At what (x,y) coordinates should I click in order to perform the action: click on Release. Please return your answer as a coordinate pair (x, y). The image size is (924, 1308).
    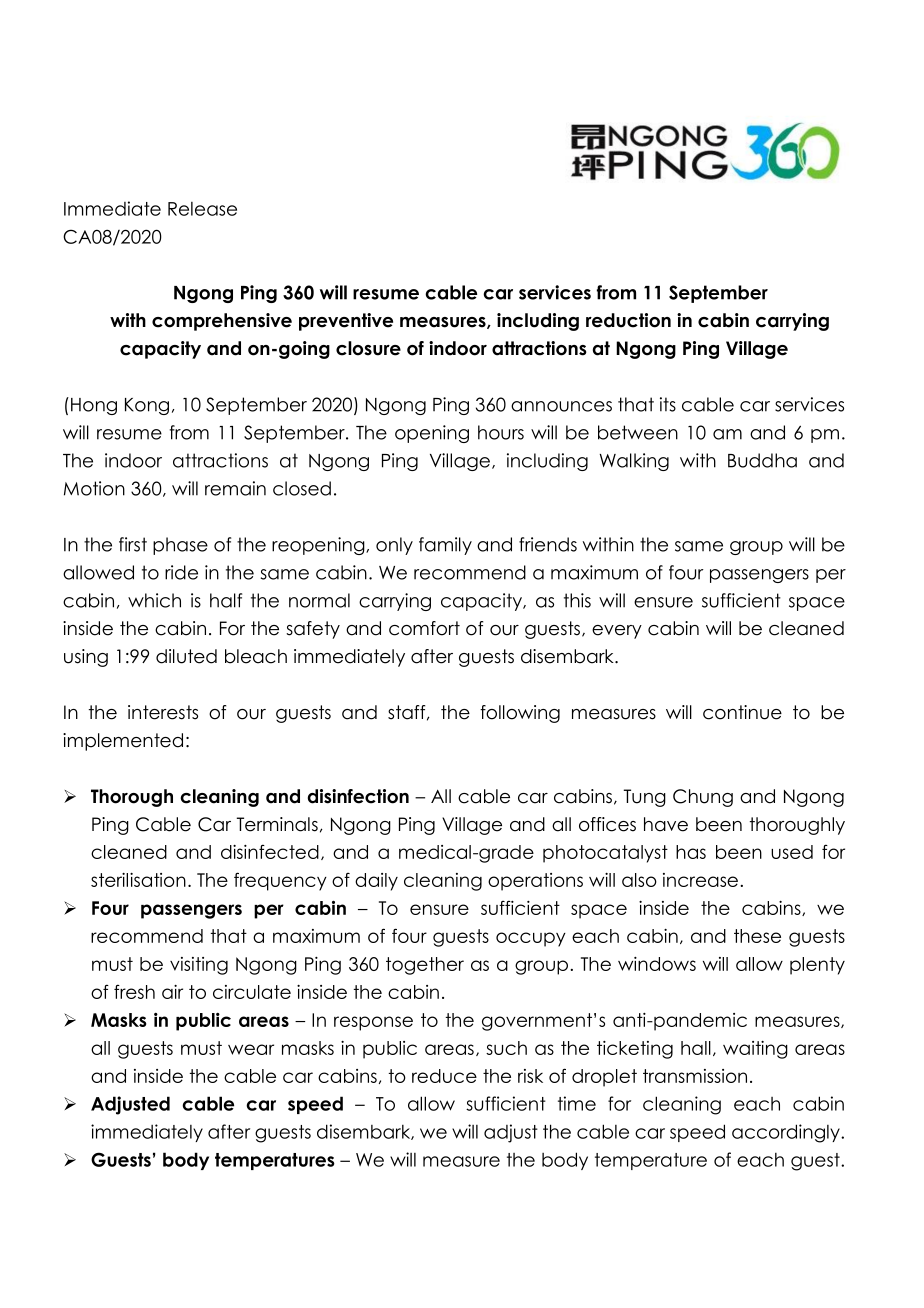
    Looking at the image, I should click on (202, 209).
